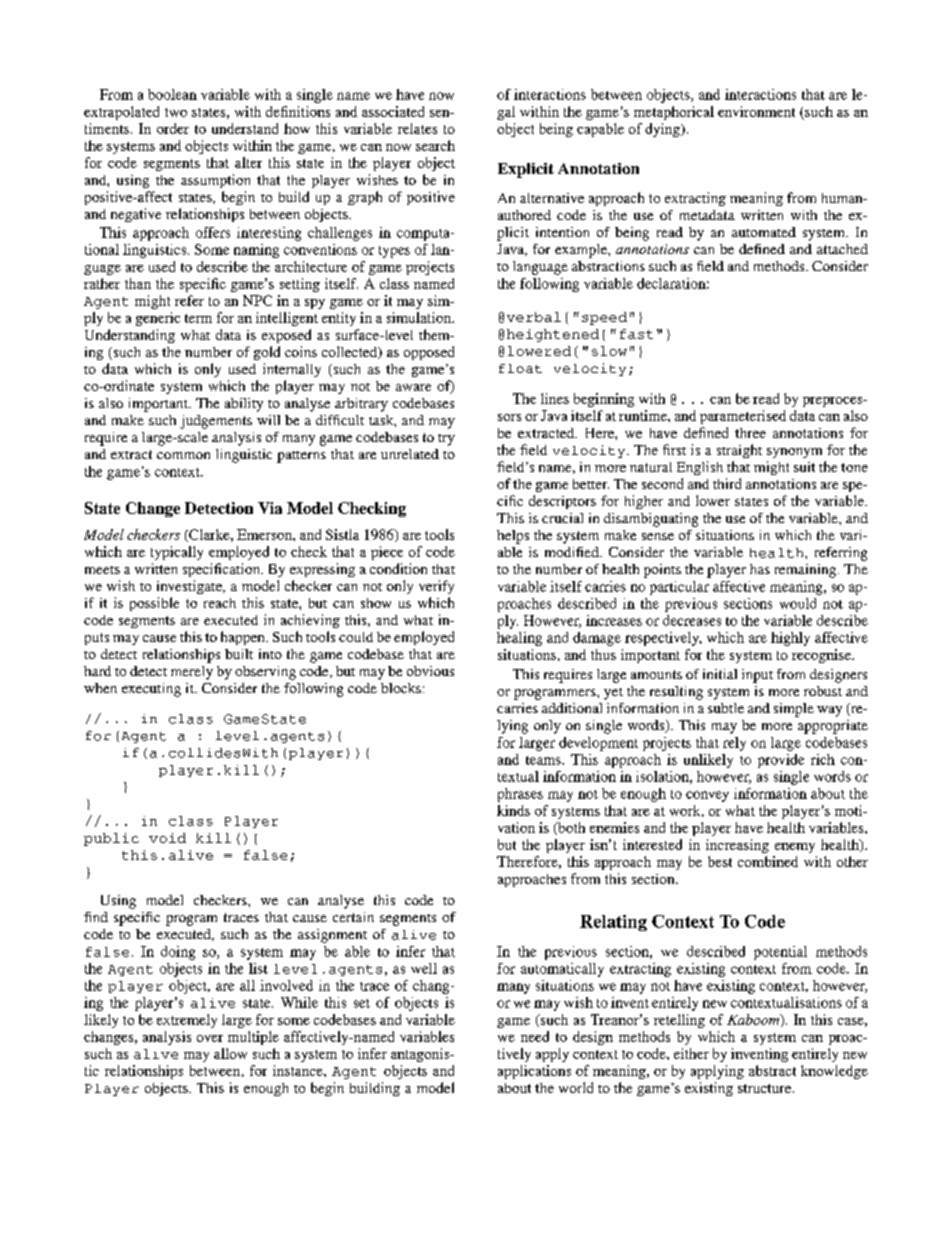  I want to click on over, so click(210, 1038).
